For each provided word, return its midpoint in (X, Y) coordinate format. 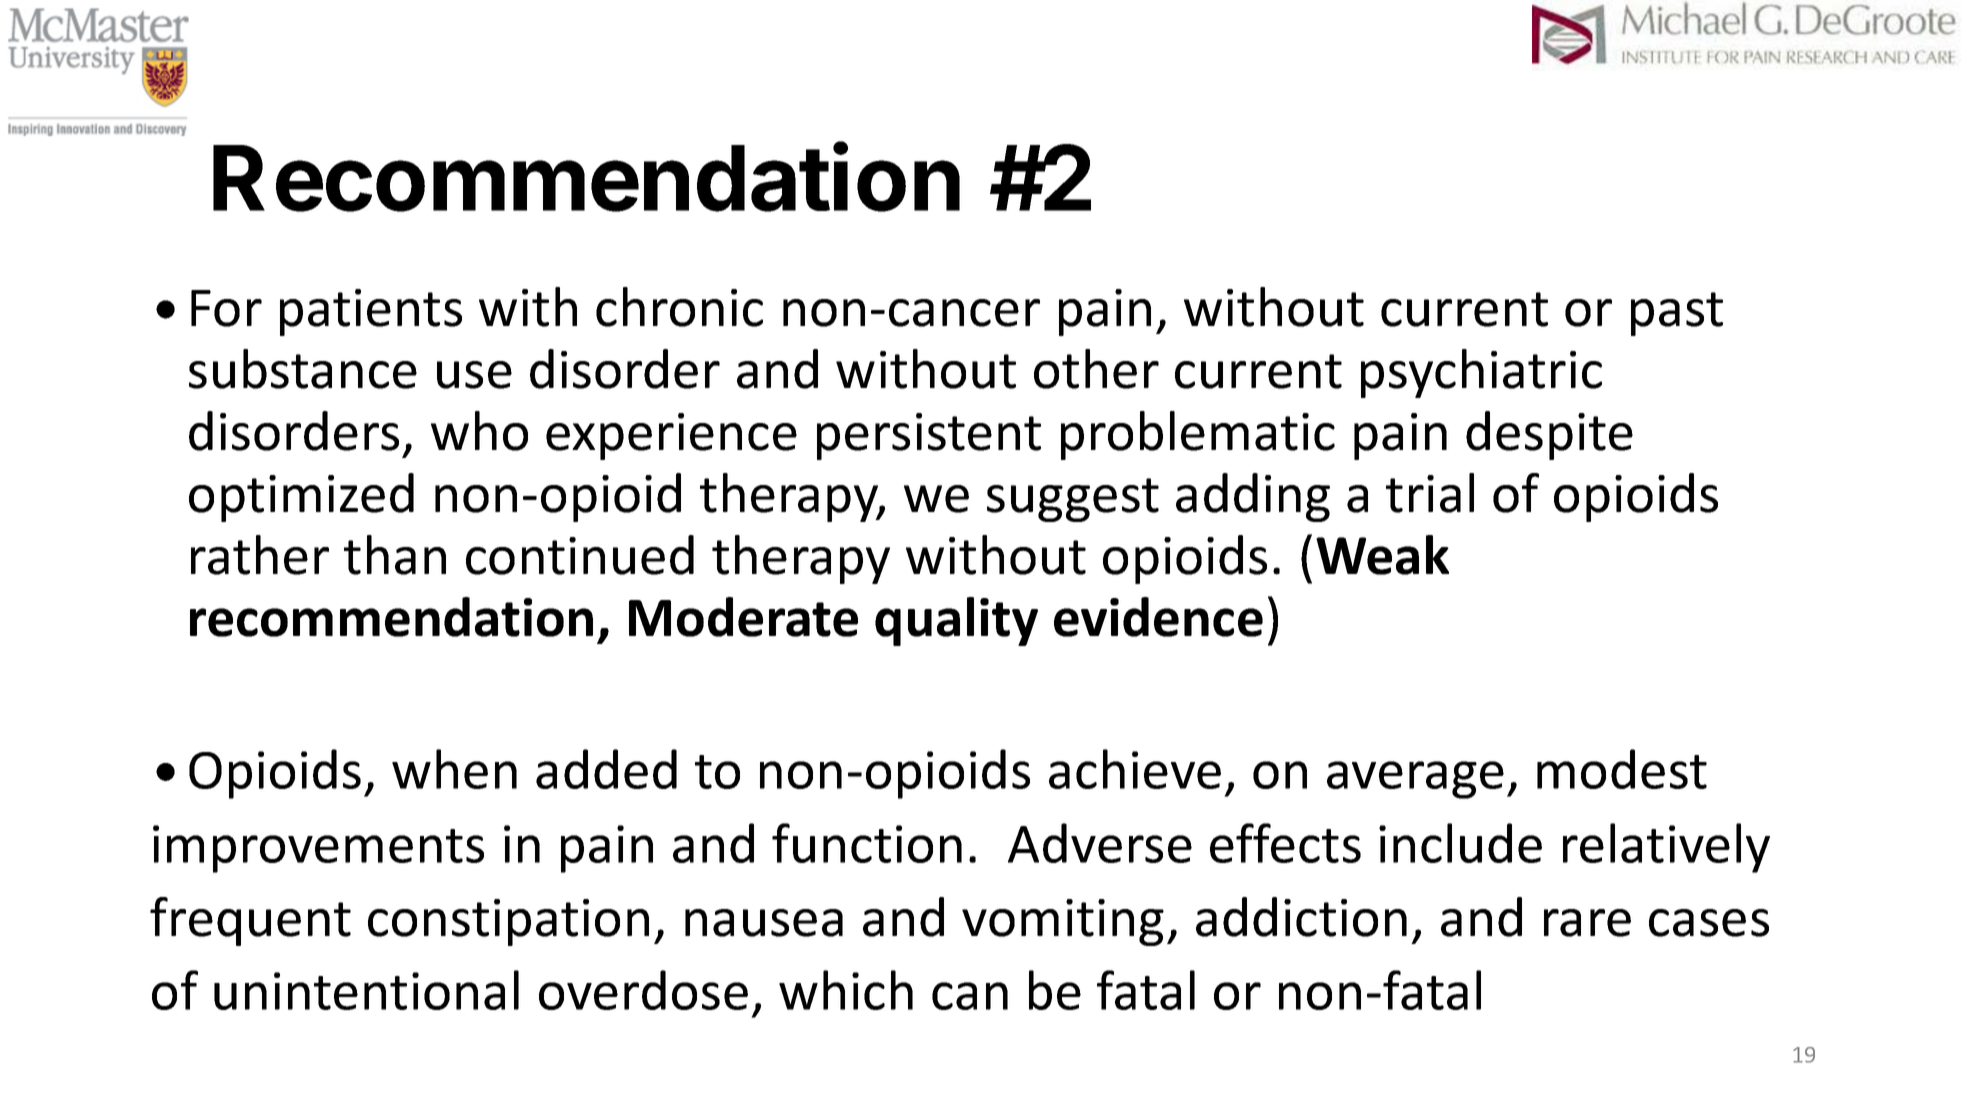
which (846, 990)
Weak (1382, 555)
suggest (1073, 500)
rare (1587, 923)
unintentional (366, 990)
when (454, 769)
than (395, 555)
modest (1622, 769)
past (1677, 314)
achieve (1135, 769)
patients (371, 312)
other (1096, 369)
